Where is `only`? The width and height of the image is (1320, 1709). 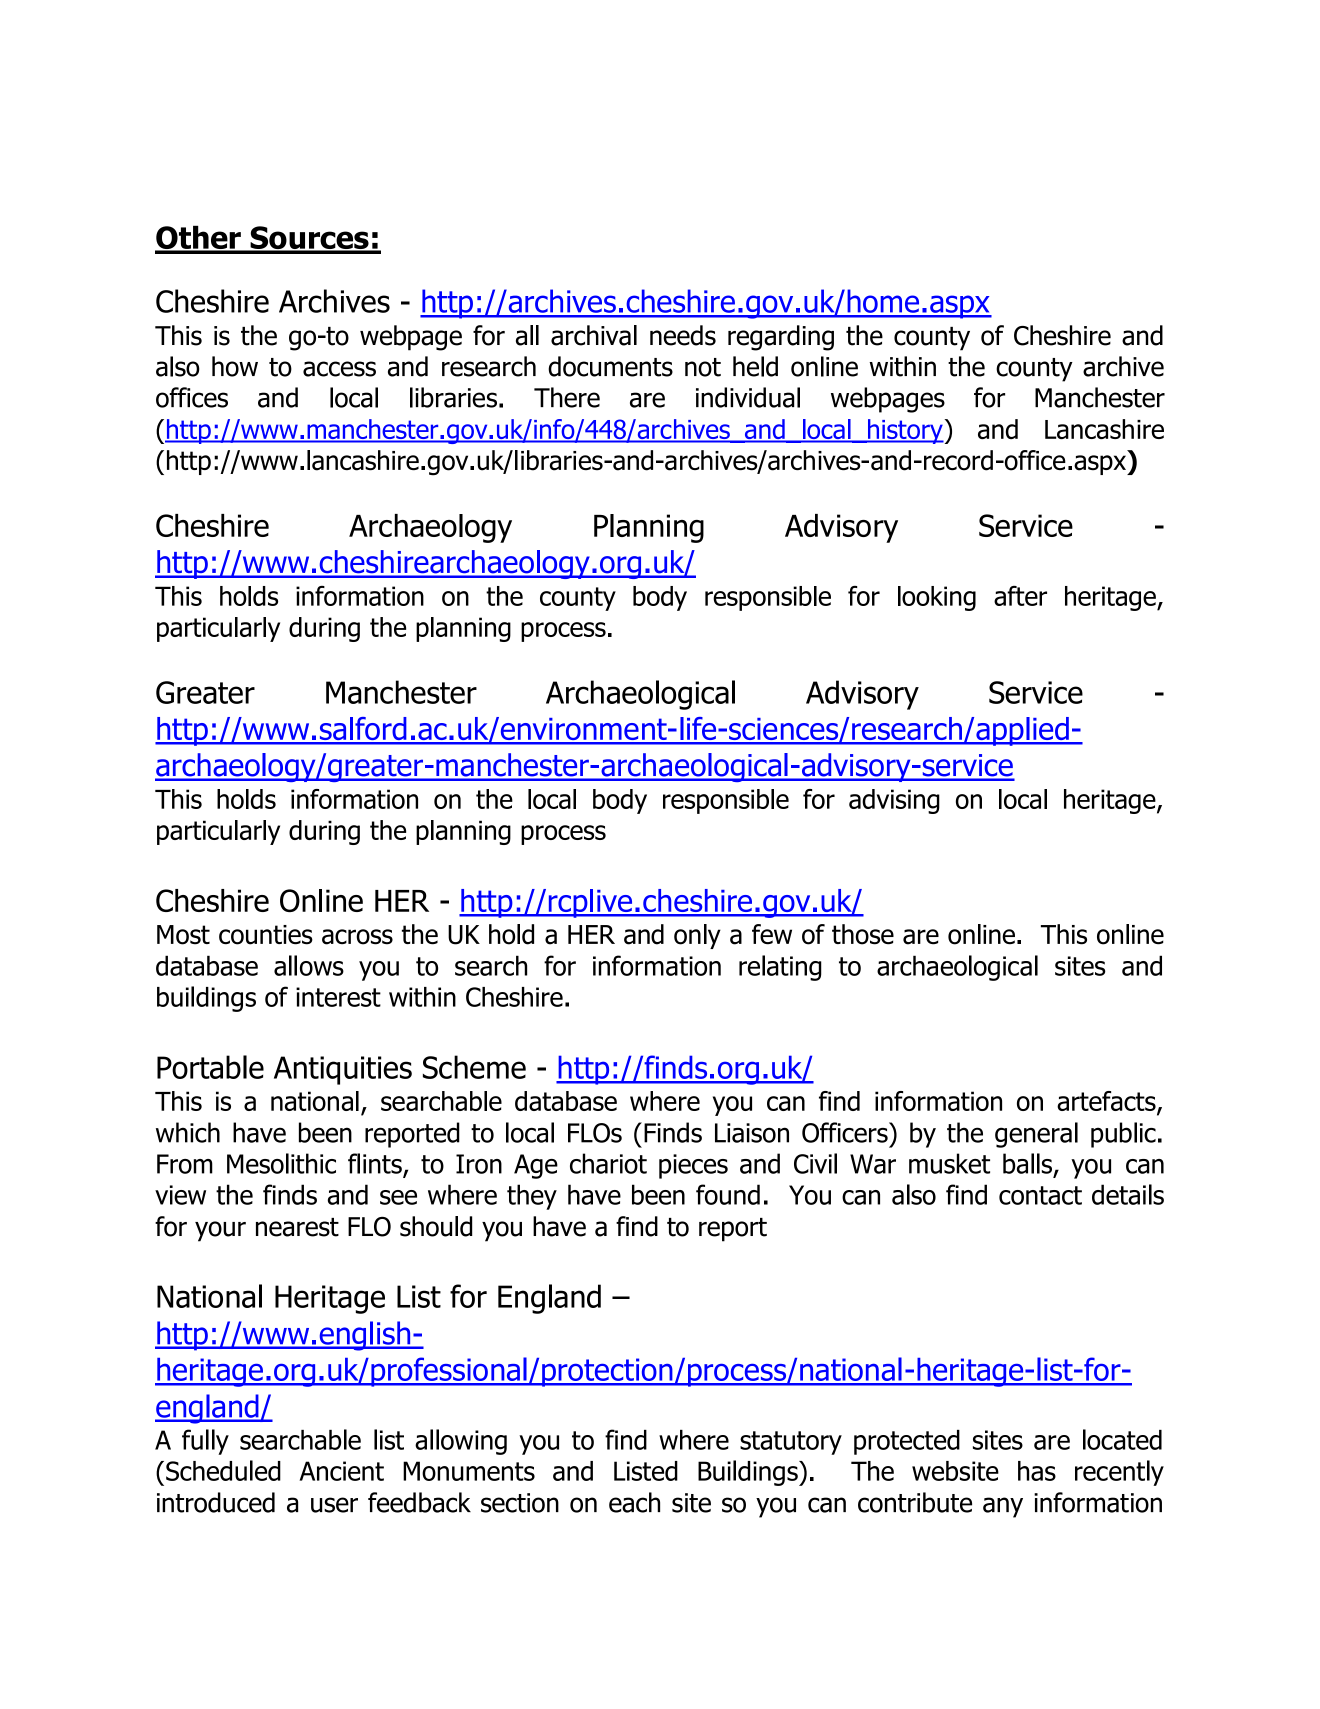
only is located at coordinates (697, 936).
